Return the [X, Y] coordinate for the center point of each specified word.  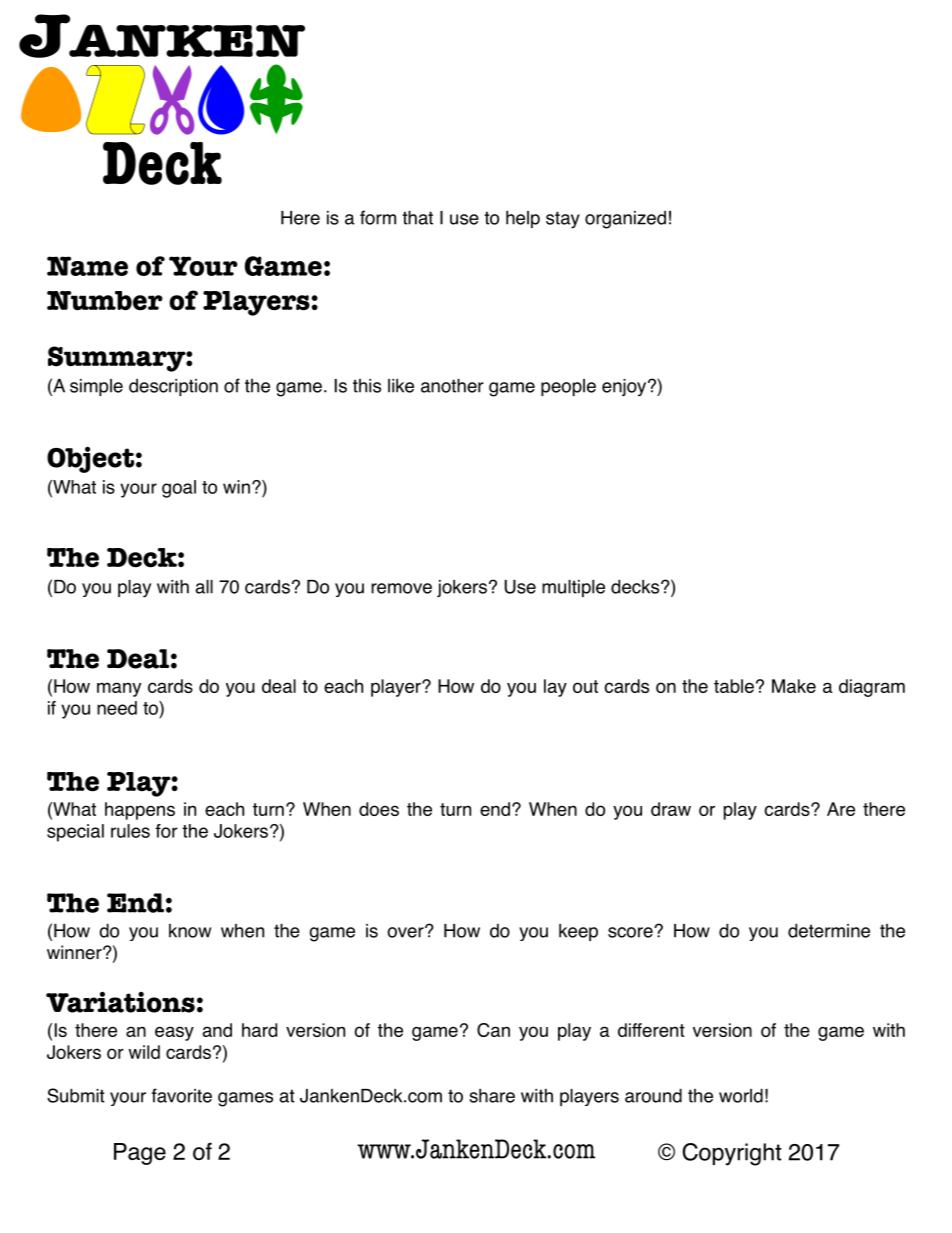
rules [130, 831]
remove [401, 588]
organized [625, 220]
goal [179, 489]
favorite [181, 1095]
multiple [573, 588]
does [379, 809]
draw [671, 809]
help [523, 219]
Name [87, 266]
